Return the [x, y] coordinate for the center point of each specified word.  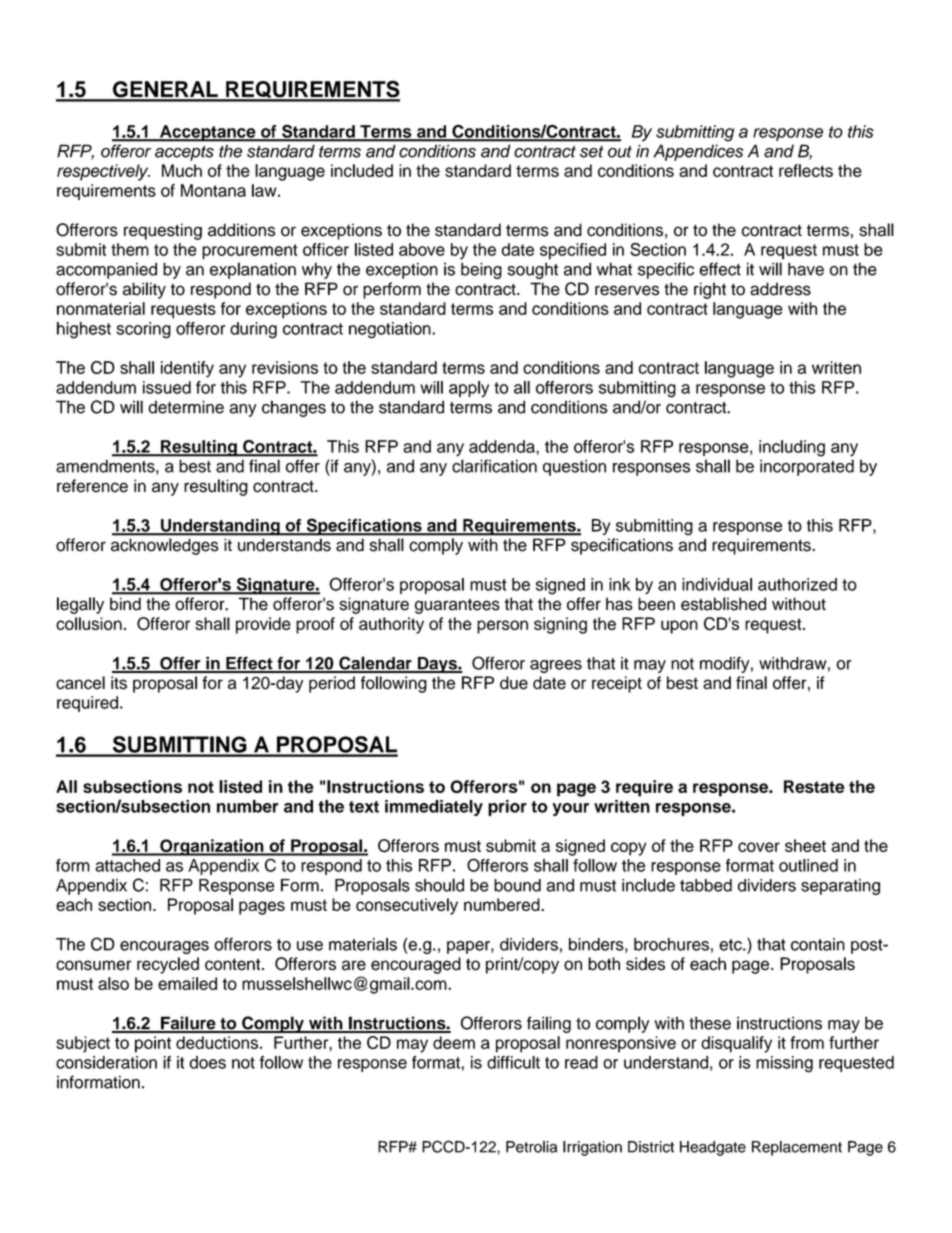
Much [182, 170]
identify [187, 369]
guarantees [457, 606]
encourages [164, 947]
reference [92, 486]
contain [818, 944]
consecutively [407, 906]
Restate [814, 786]
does [207, 1062]
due [514, 683]
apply [469, 389]
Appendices [698, 152]
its [119, 683]
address [780, 289]
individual [717, 584]
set [592, 152]
